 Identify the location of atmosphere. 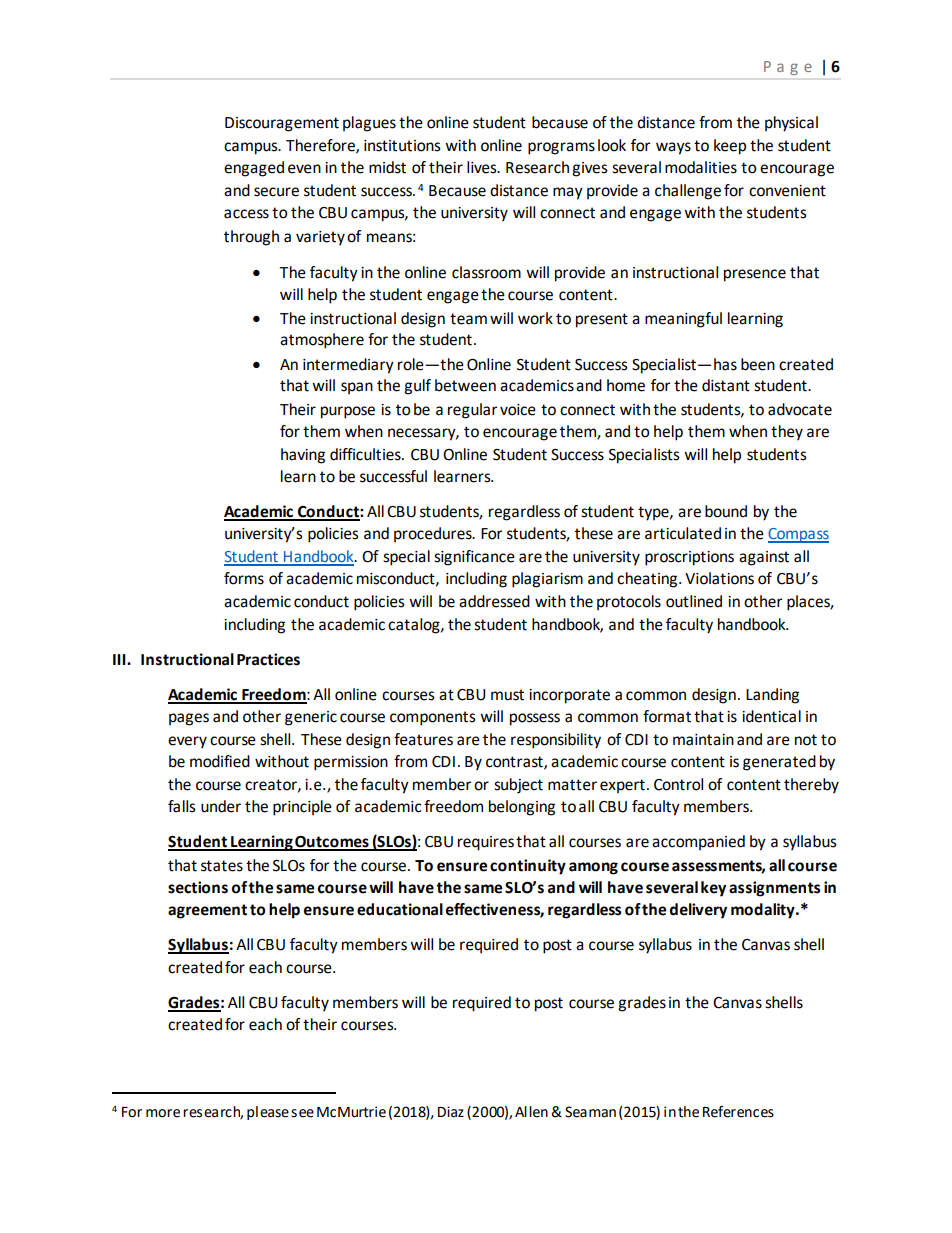
(322, 341).
